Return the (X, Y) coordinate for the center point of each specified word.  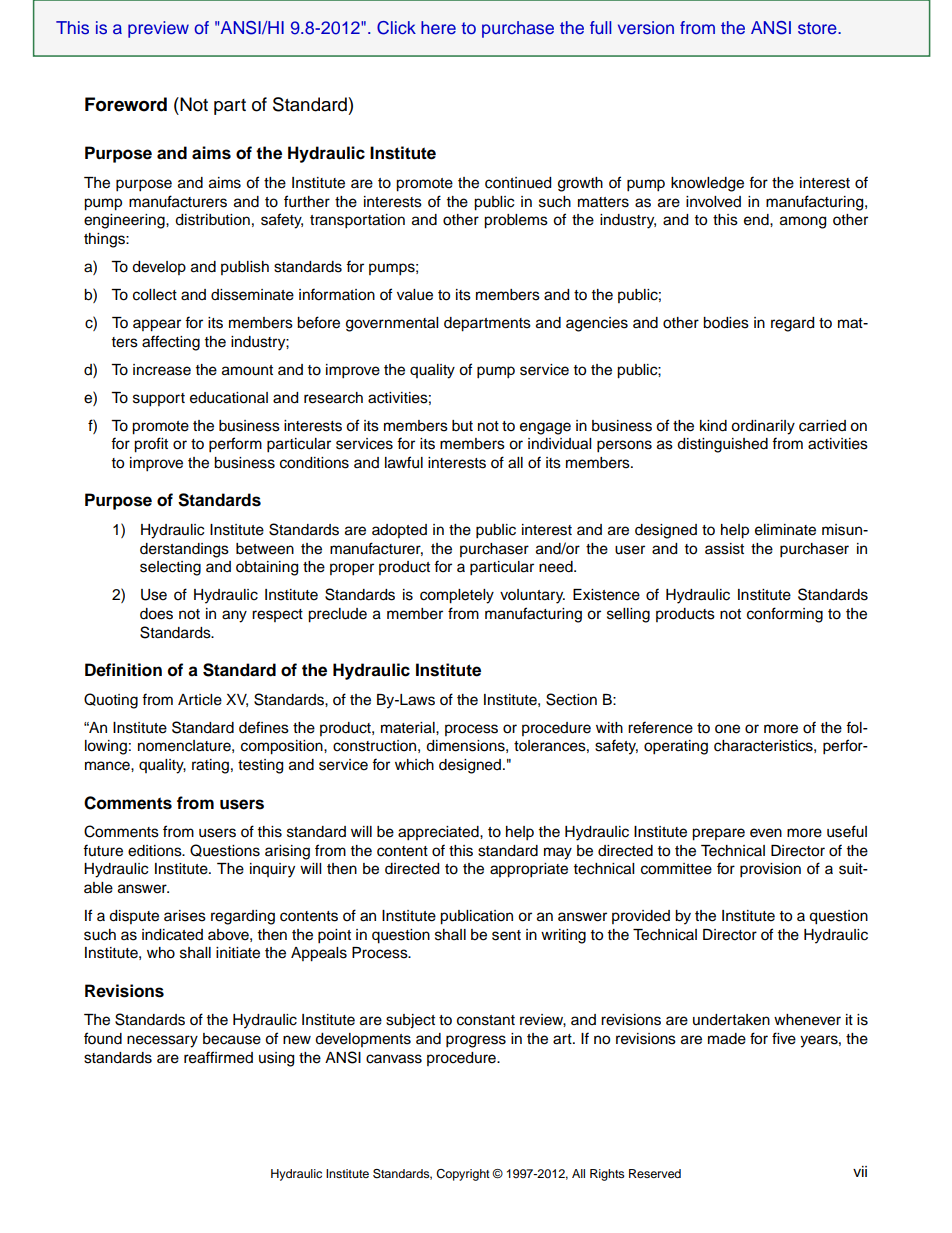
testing (260, 766)
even (766, 833)
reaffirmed (218, 1057)
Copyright (463, 1175)
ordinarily (763, 427)
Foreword (126, 104)
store (818, 28)
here (438, 28)
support (159, 400)
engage (545, 428)
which (414, 765)
